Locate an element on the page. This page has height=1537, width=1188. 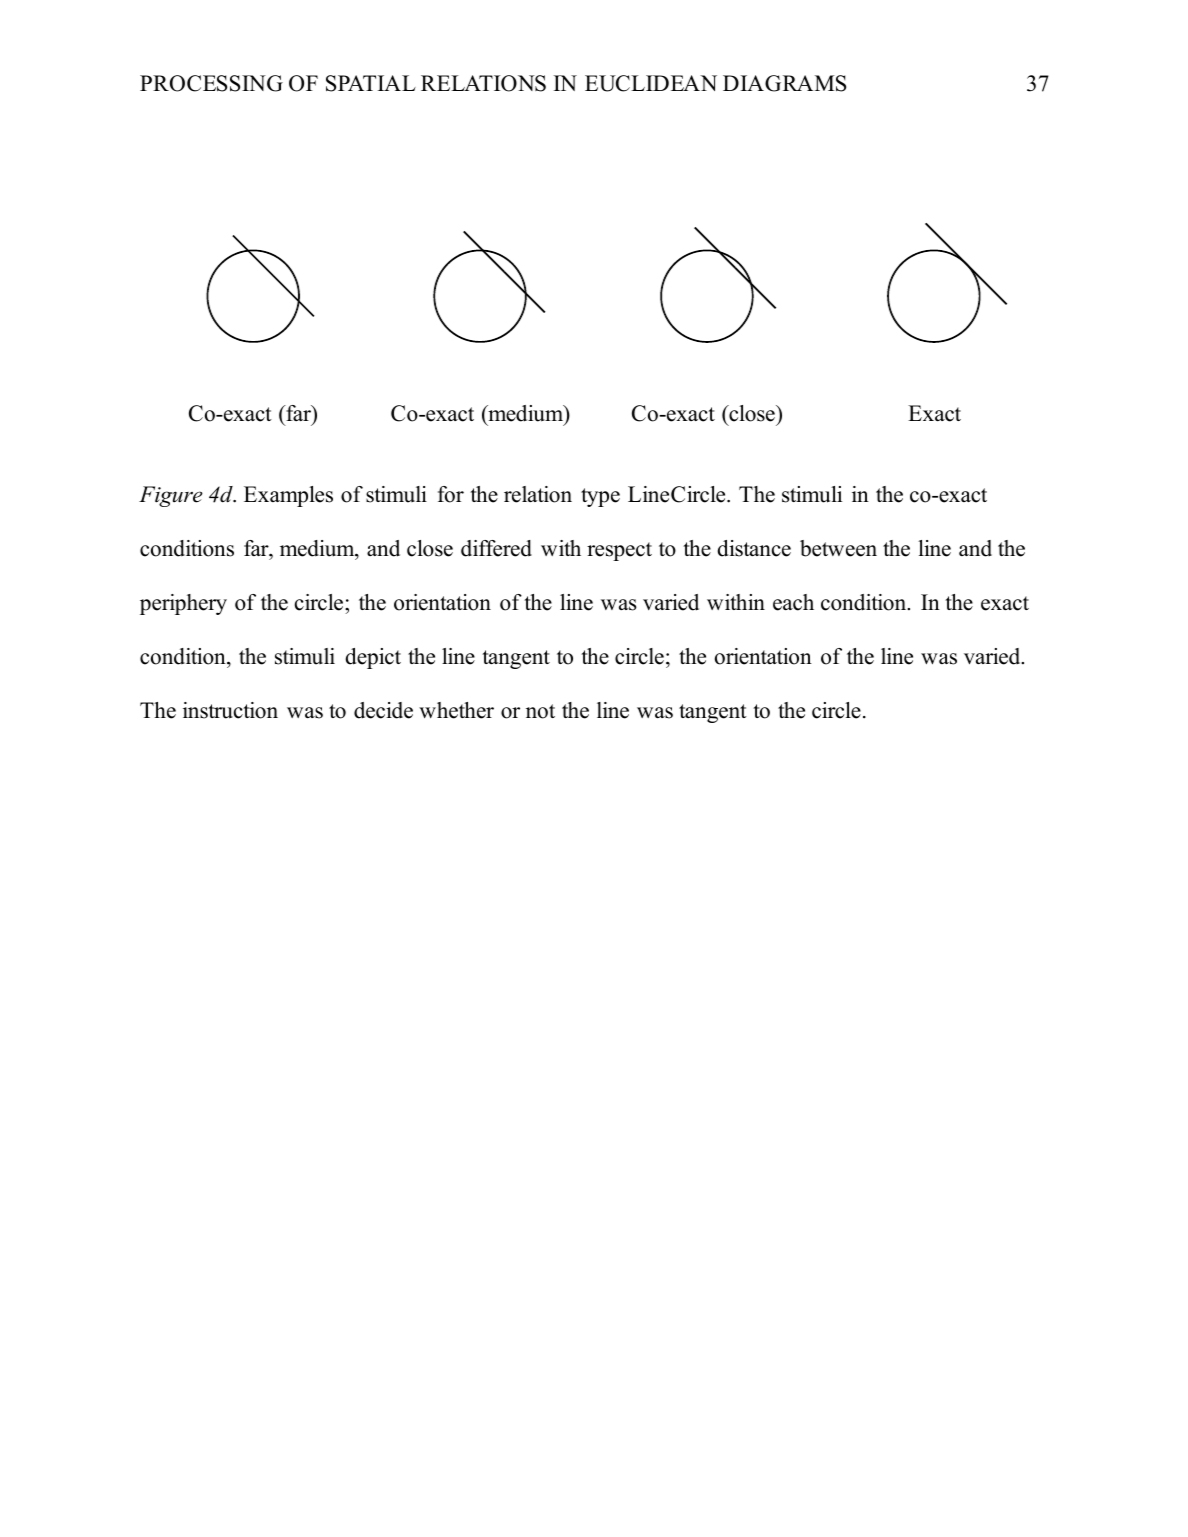
DIAGRAMS is located at coordinates (784, 83).
